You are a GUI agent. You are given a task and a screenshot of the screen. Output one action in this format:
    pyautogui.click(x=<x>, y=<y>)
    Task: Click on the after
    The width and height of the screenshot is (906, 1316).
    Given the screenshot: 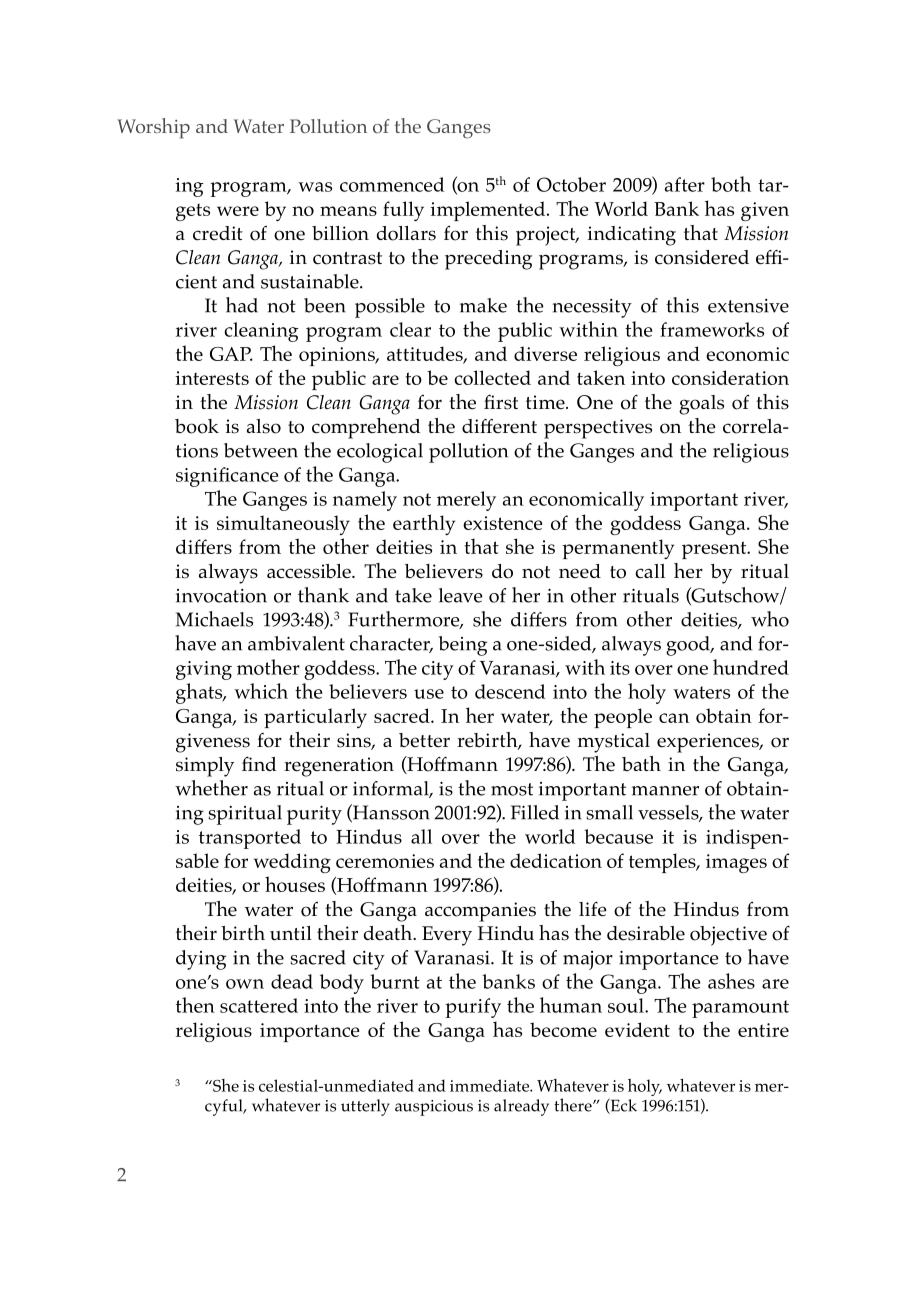 What is the action you would take?
    pyautogui.click(x=685, y=184)
